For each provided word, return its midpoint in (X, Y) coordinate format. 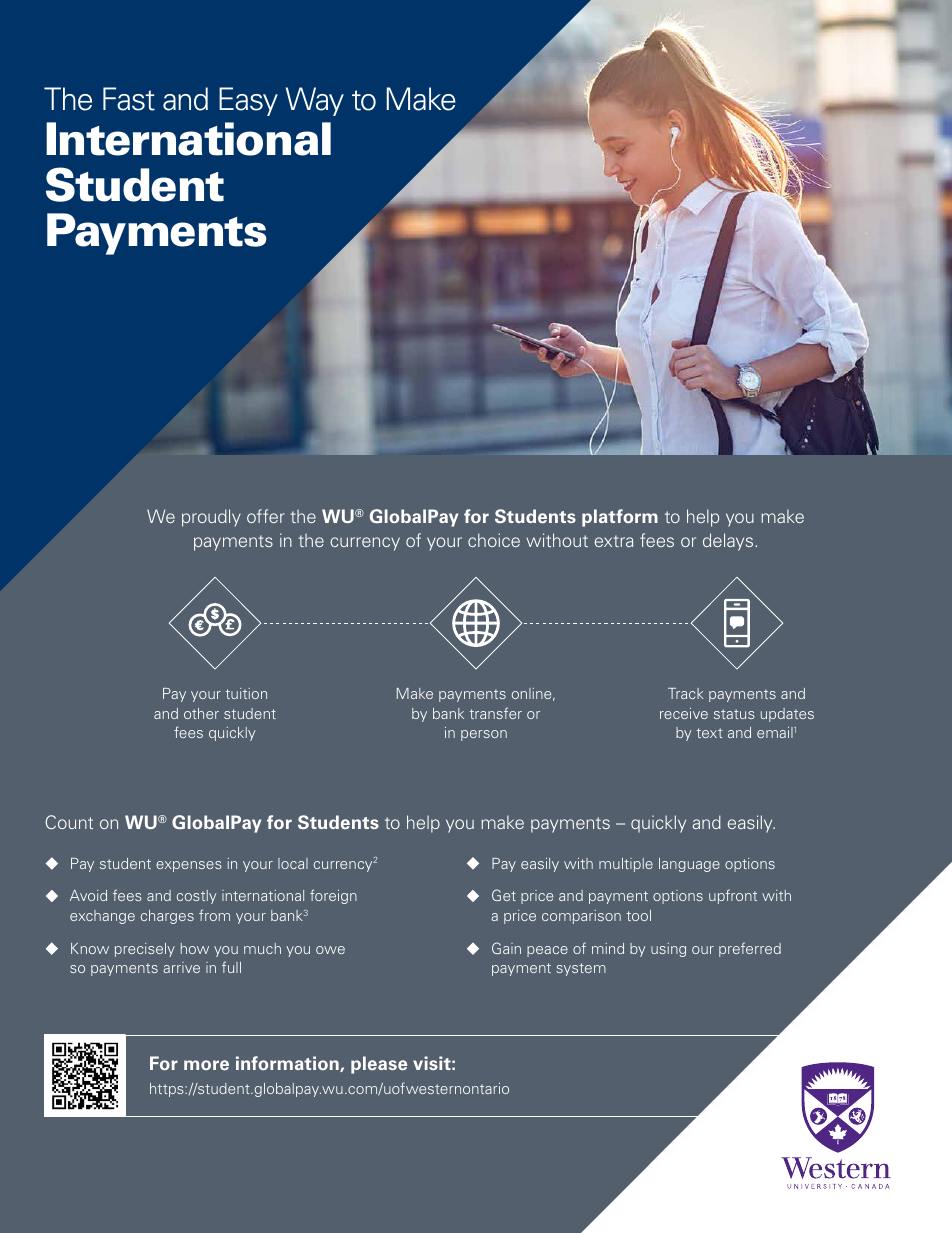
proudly (211, 518)
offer (266, 516)
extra (614, 541)
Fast (129, 99)
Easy (248, 101)
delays (729, 542)
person (484, 735)
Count (69, 822)
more (206, 1065)
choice (494, 540)
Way (315, 101)
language (689, 865)
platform (620, 518)
